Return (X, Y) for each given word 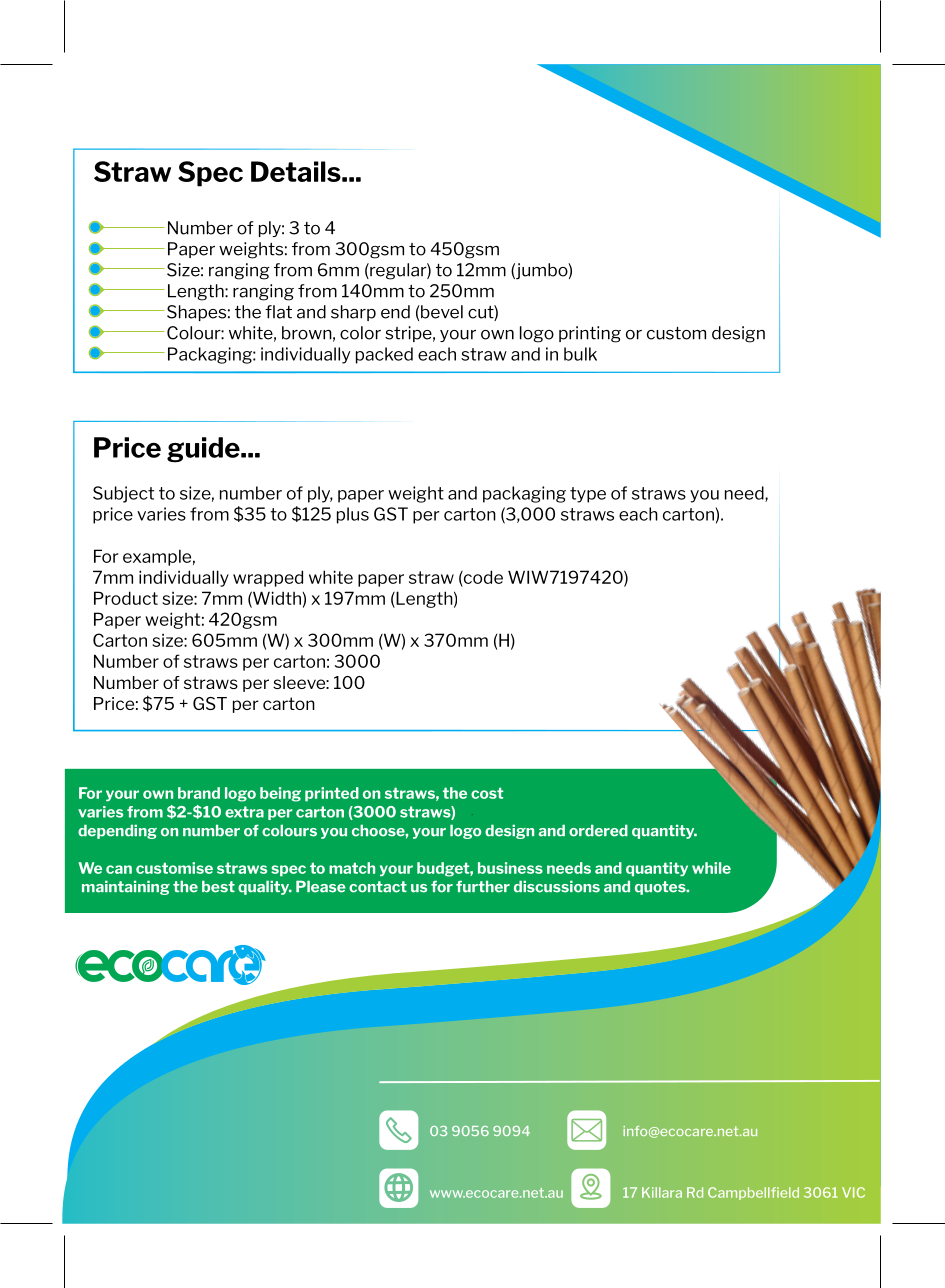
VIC (853, 1192)
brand (199, 793)
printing (590, 334)
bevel (441, 312)
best (218, 886)
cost (487, 793)
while (711, 868)
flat (278, 312)
